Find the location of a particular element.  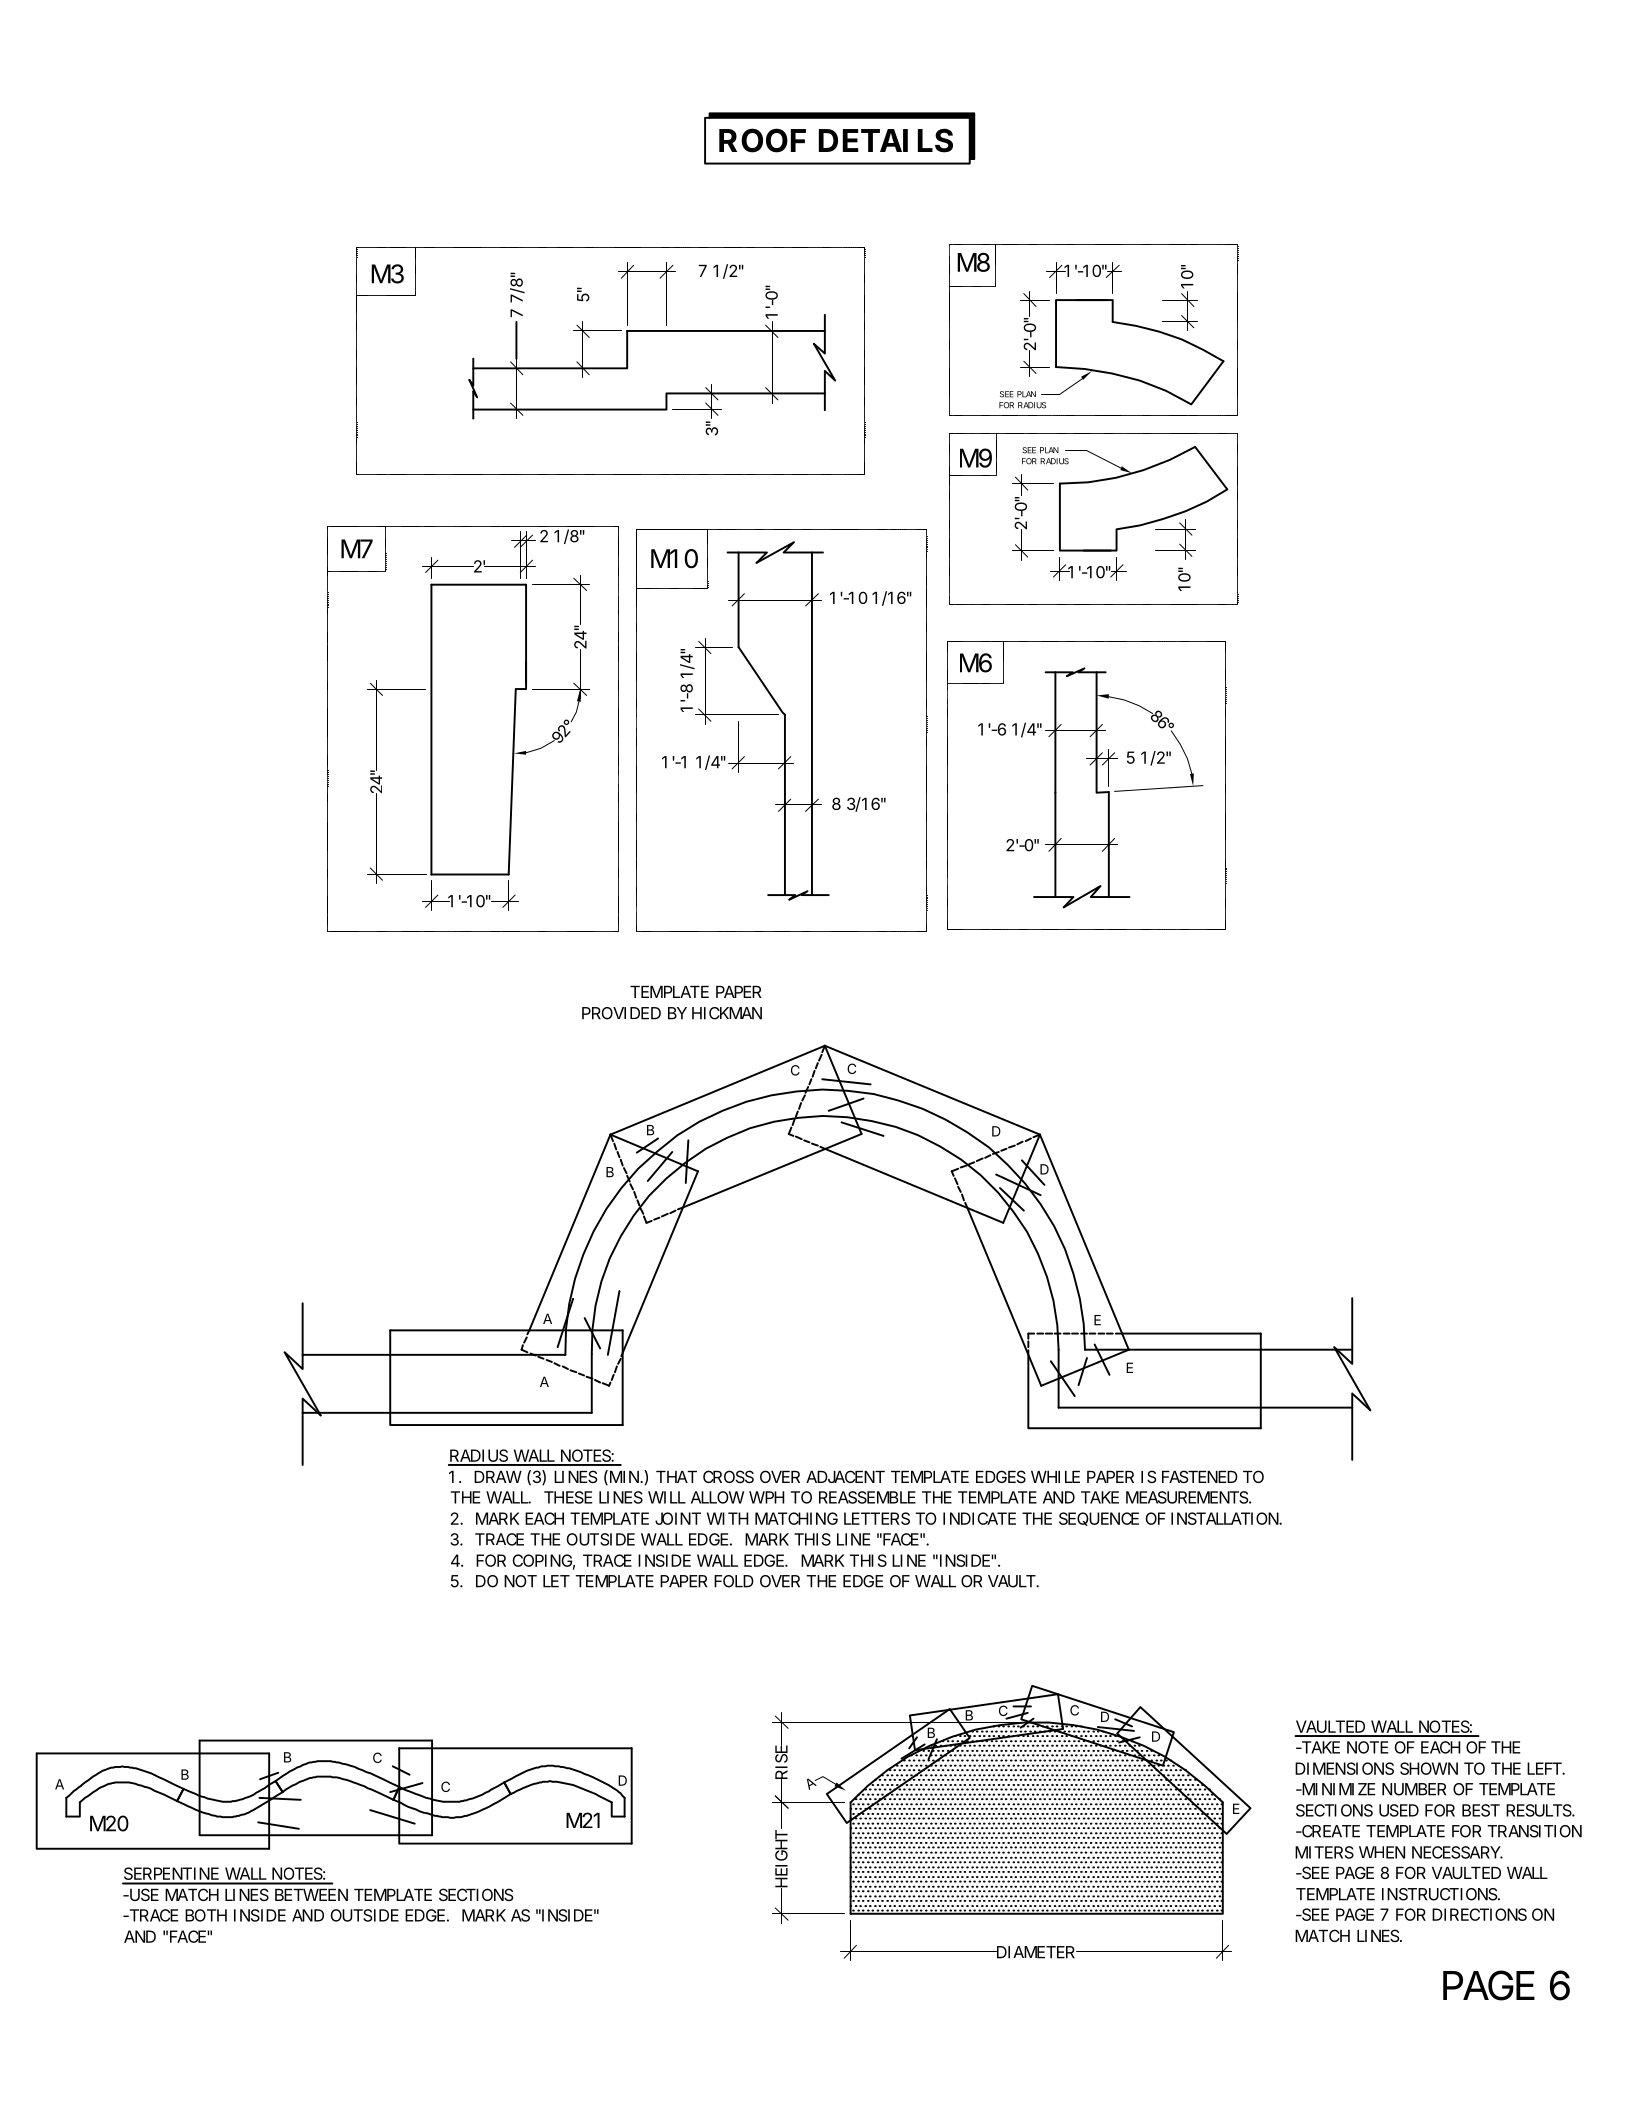

REASSEMBLE is located at coordinates (867, 1497).
